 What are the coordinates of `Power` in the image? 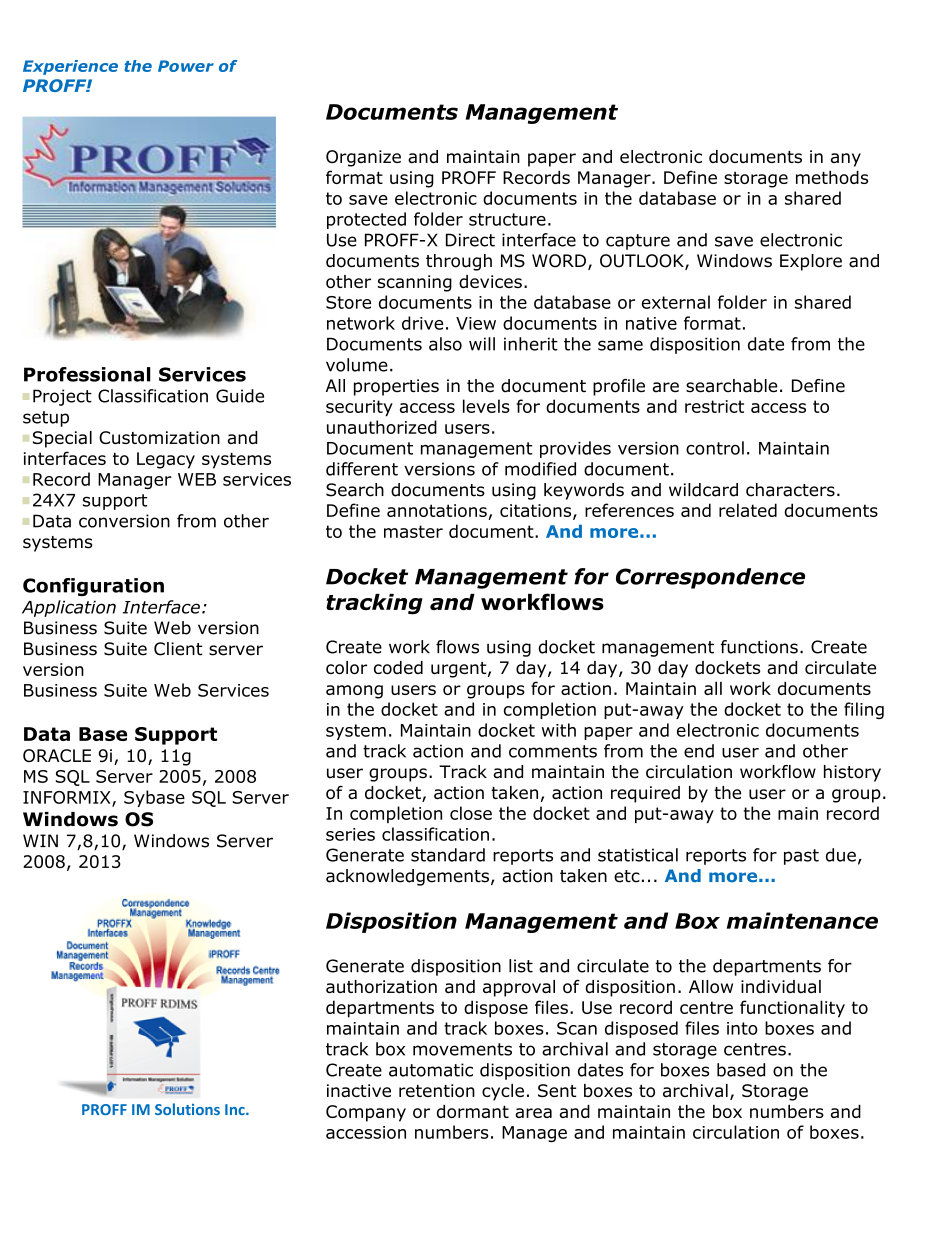 It's located at (186, 66).
